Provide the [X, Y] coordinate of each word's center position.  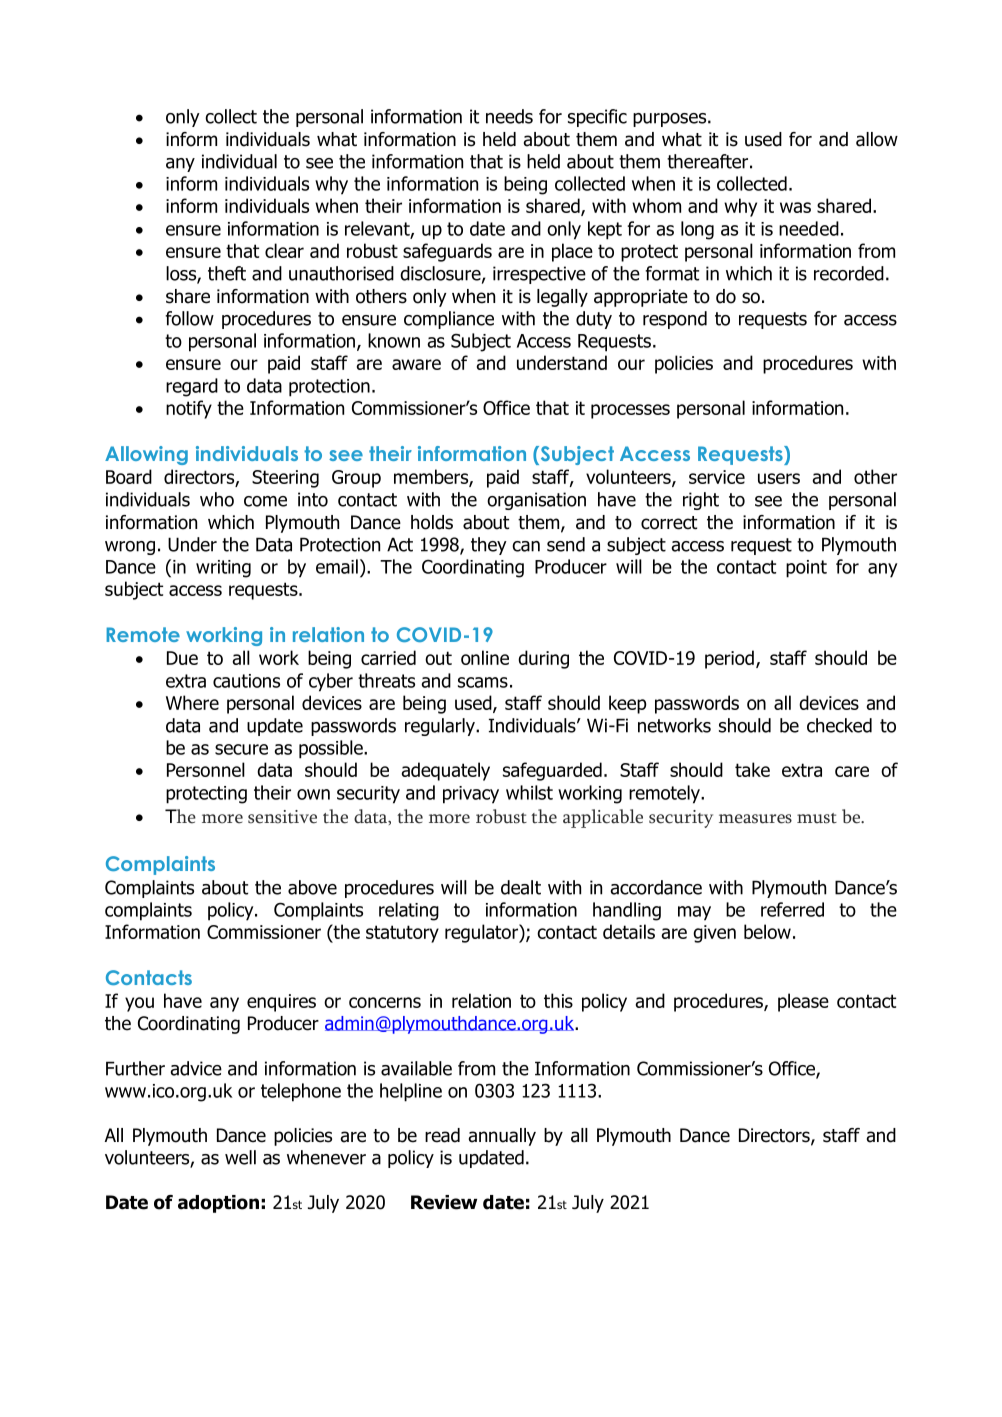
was [795, 207]
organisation [536, 501]
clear [284, 250]
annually [502, 1137]
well [240, 1157]
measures [755, 819]
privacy [471, 795]
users [779, 478]
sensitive [282, 817]
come [265, 501]
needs [509, 116]
